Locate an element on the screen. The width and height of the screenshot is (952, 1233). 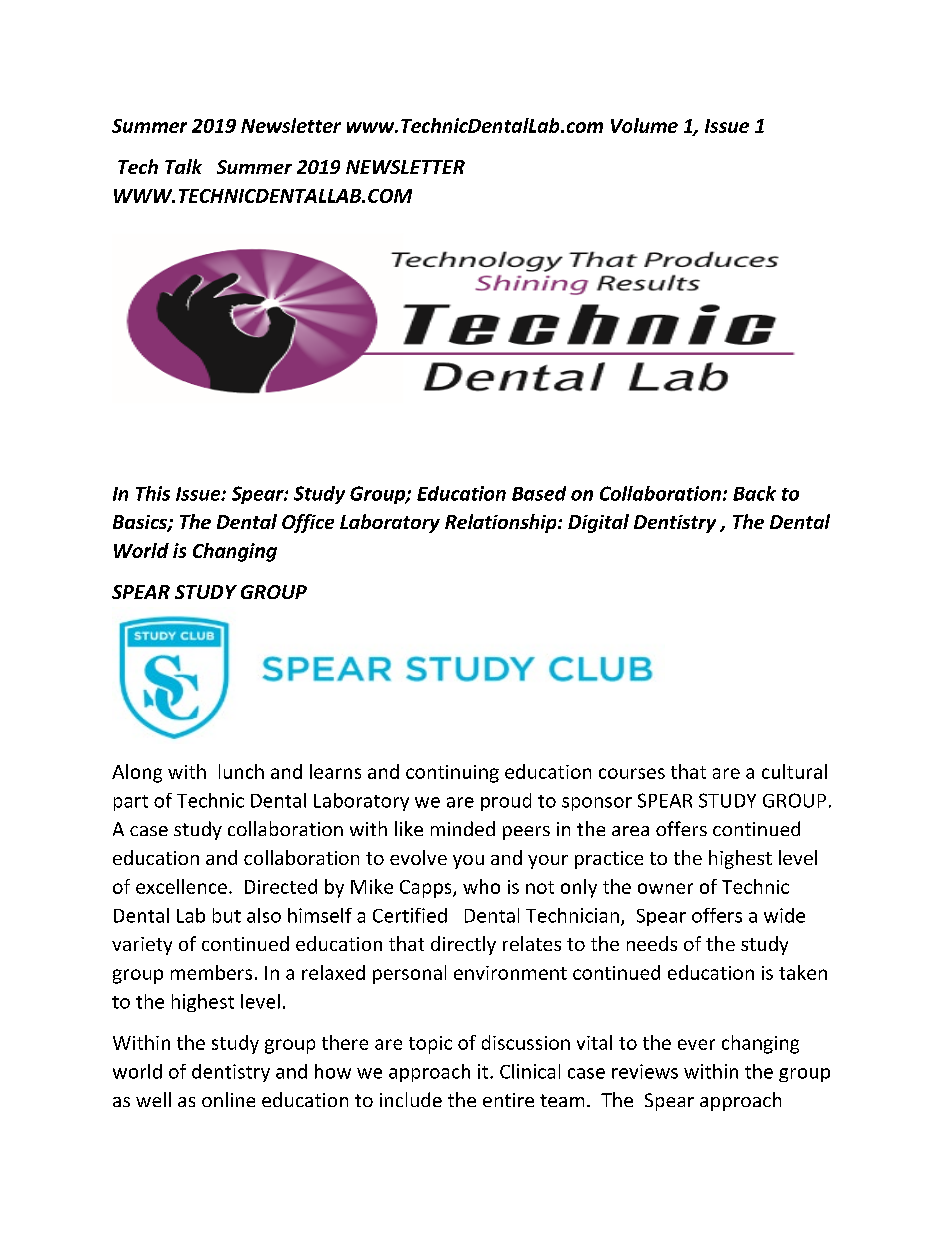
topic is located at coordinates (430, 1045).
